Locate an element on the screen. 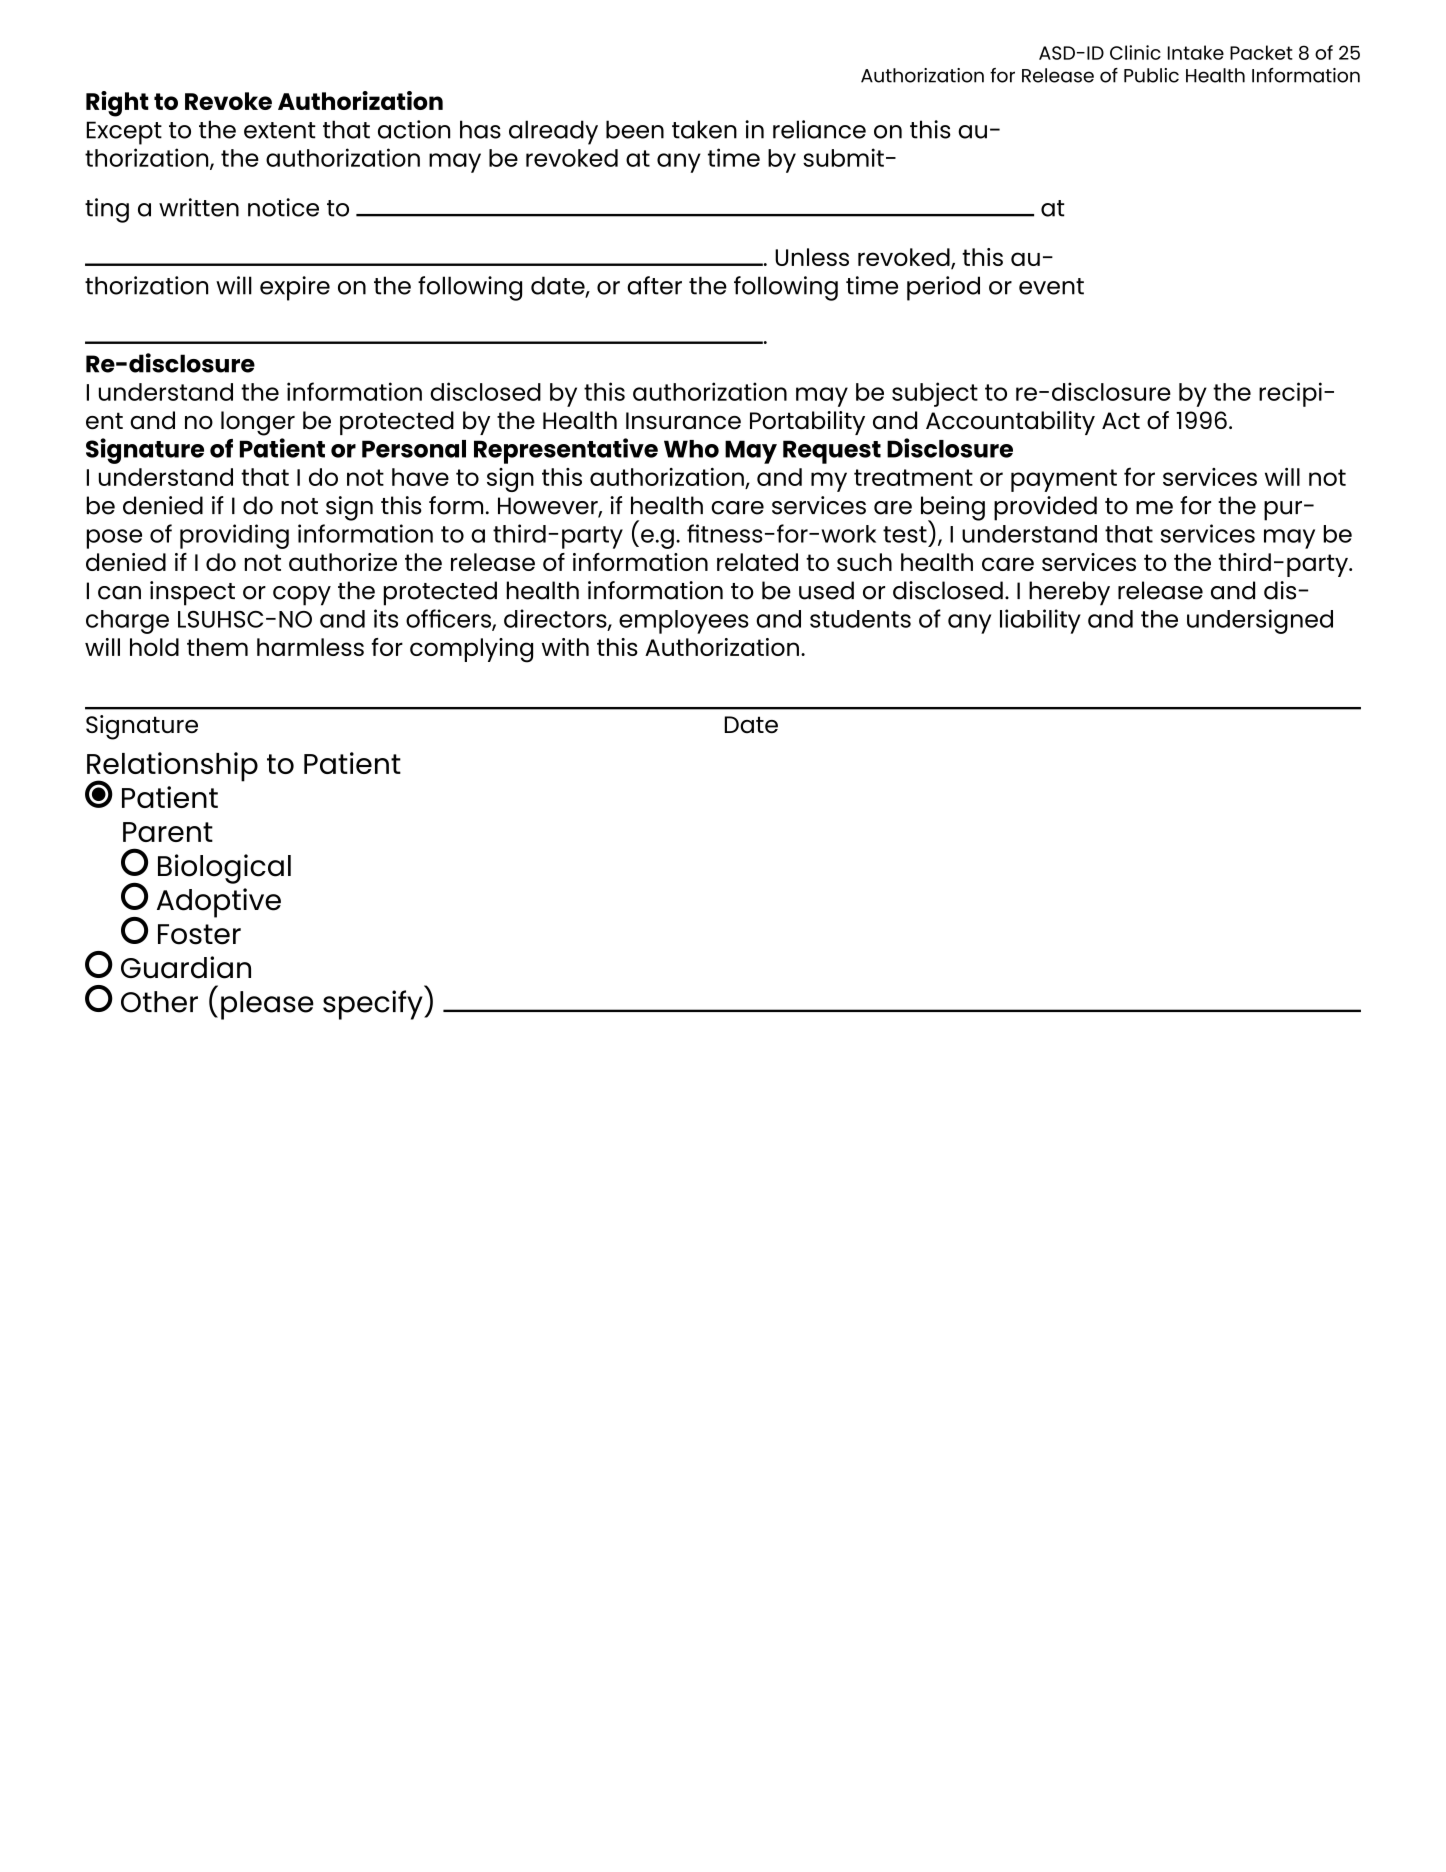  extent is located at coordinates (280, 130).
